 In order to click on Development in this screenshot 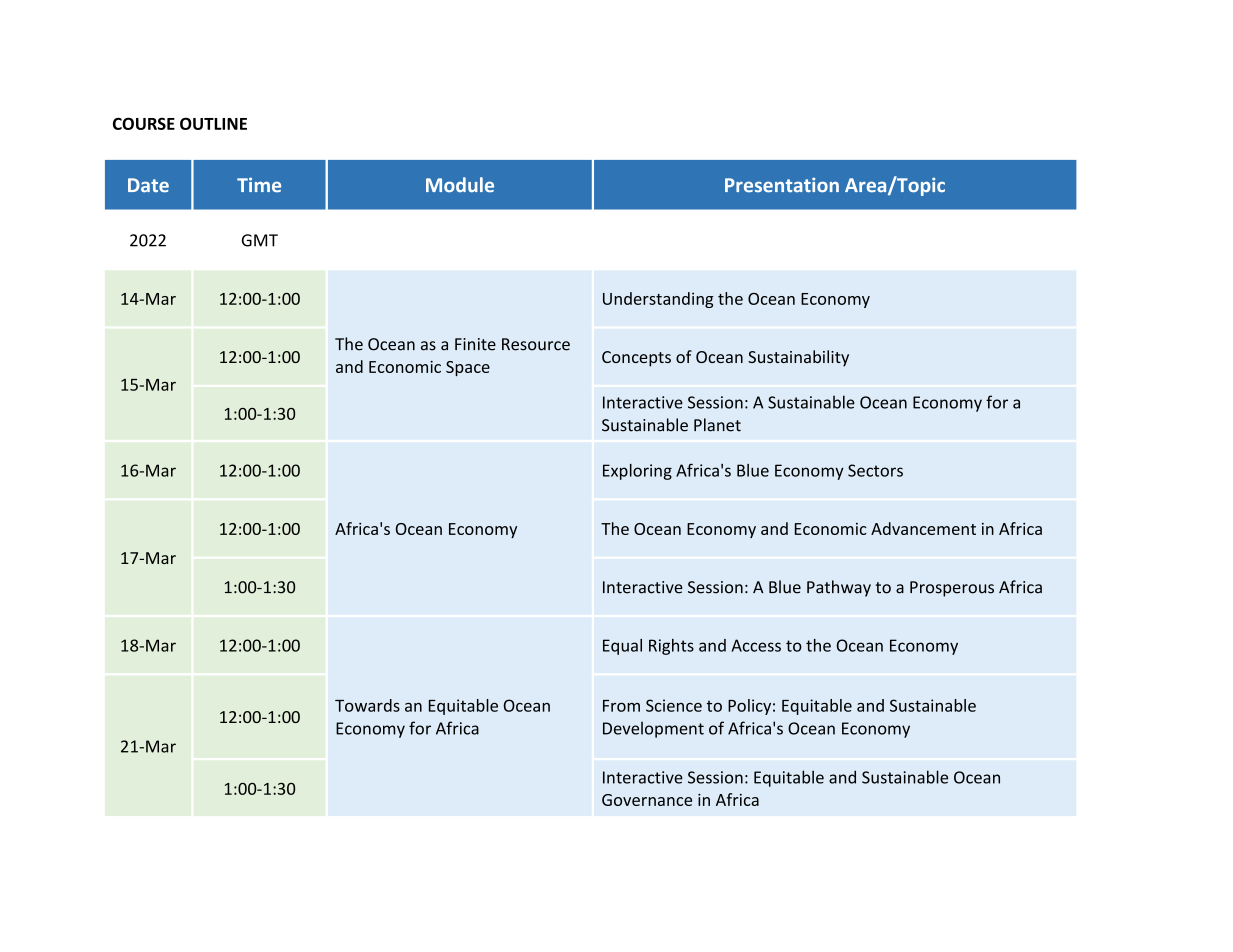, I will do `click(653, 729)`.
